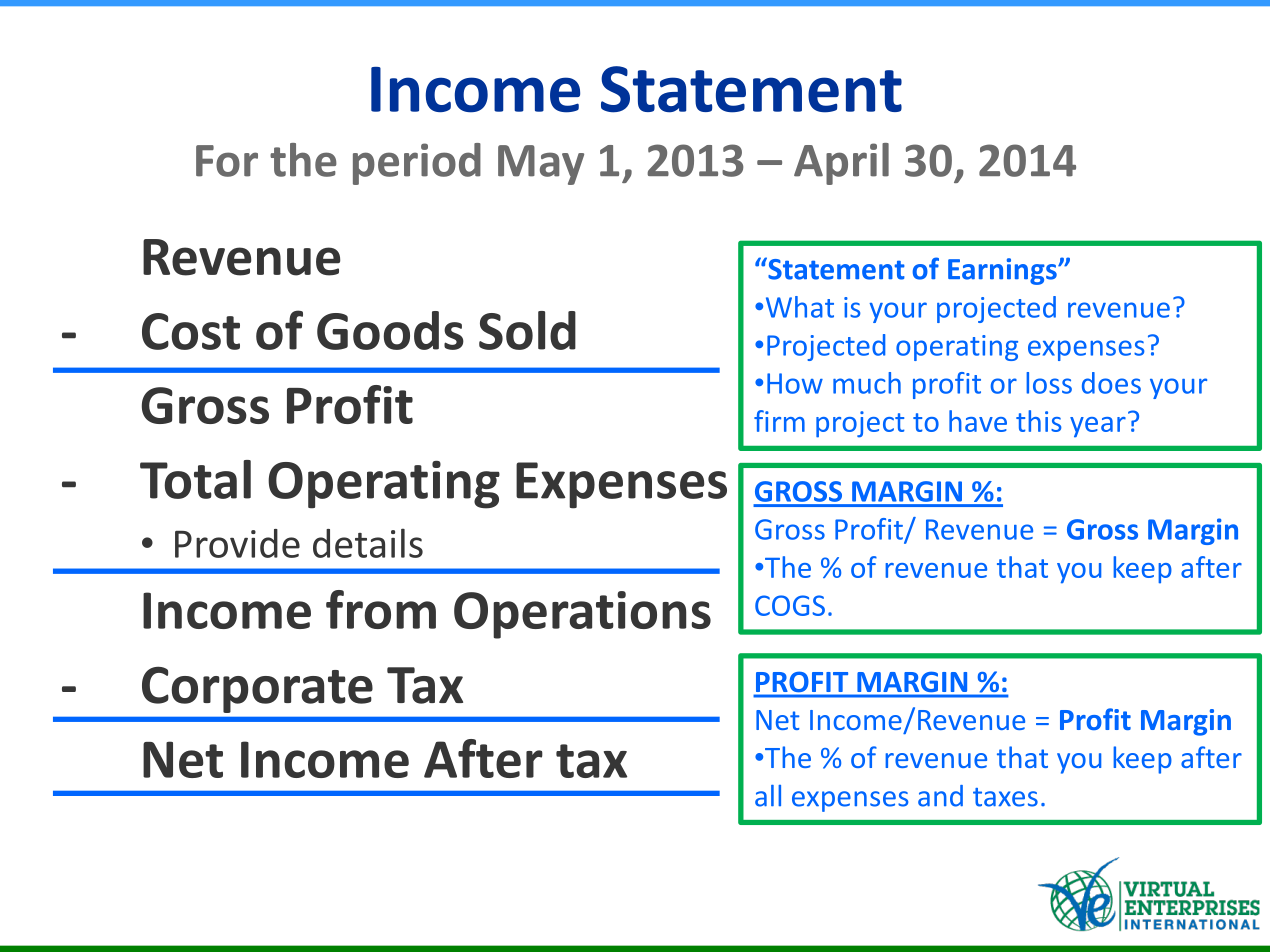  Describe the element at coordinates (390, 330) in the document. I see `Goods` at that location.
